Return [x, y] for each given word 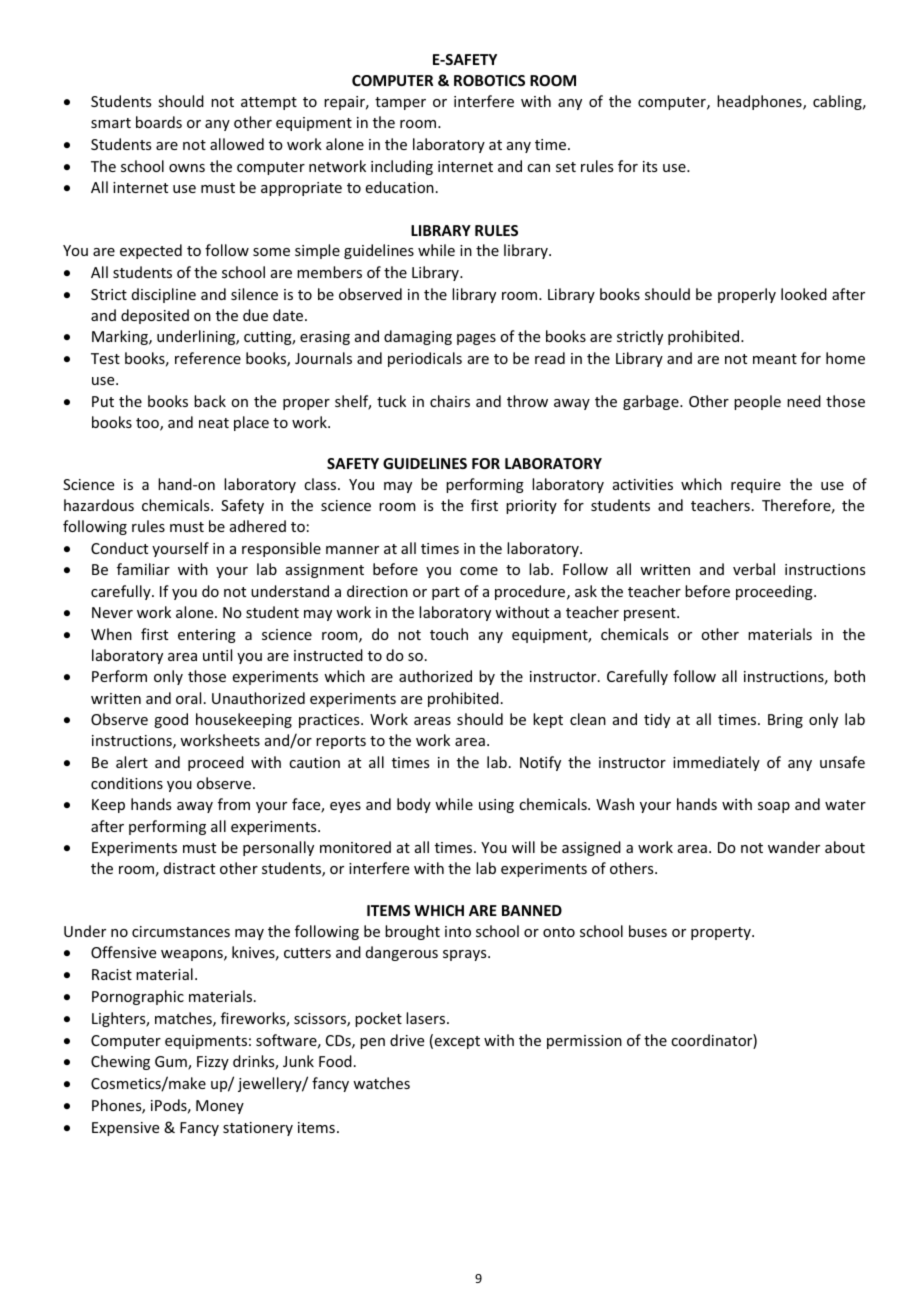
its [650, 166]
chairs [450, 401]
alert [132, 762]
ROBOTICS [489, 80]
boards [159, 122]
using [496, 806]
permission [584, 1042]
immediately [716, 763]
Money [220, 1107]
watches [381, 1083]
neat [214, 423]
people [757, 402]
